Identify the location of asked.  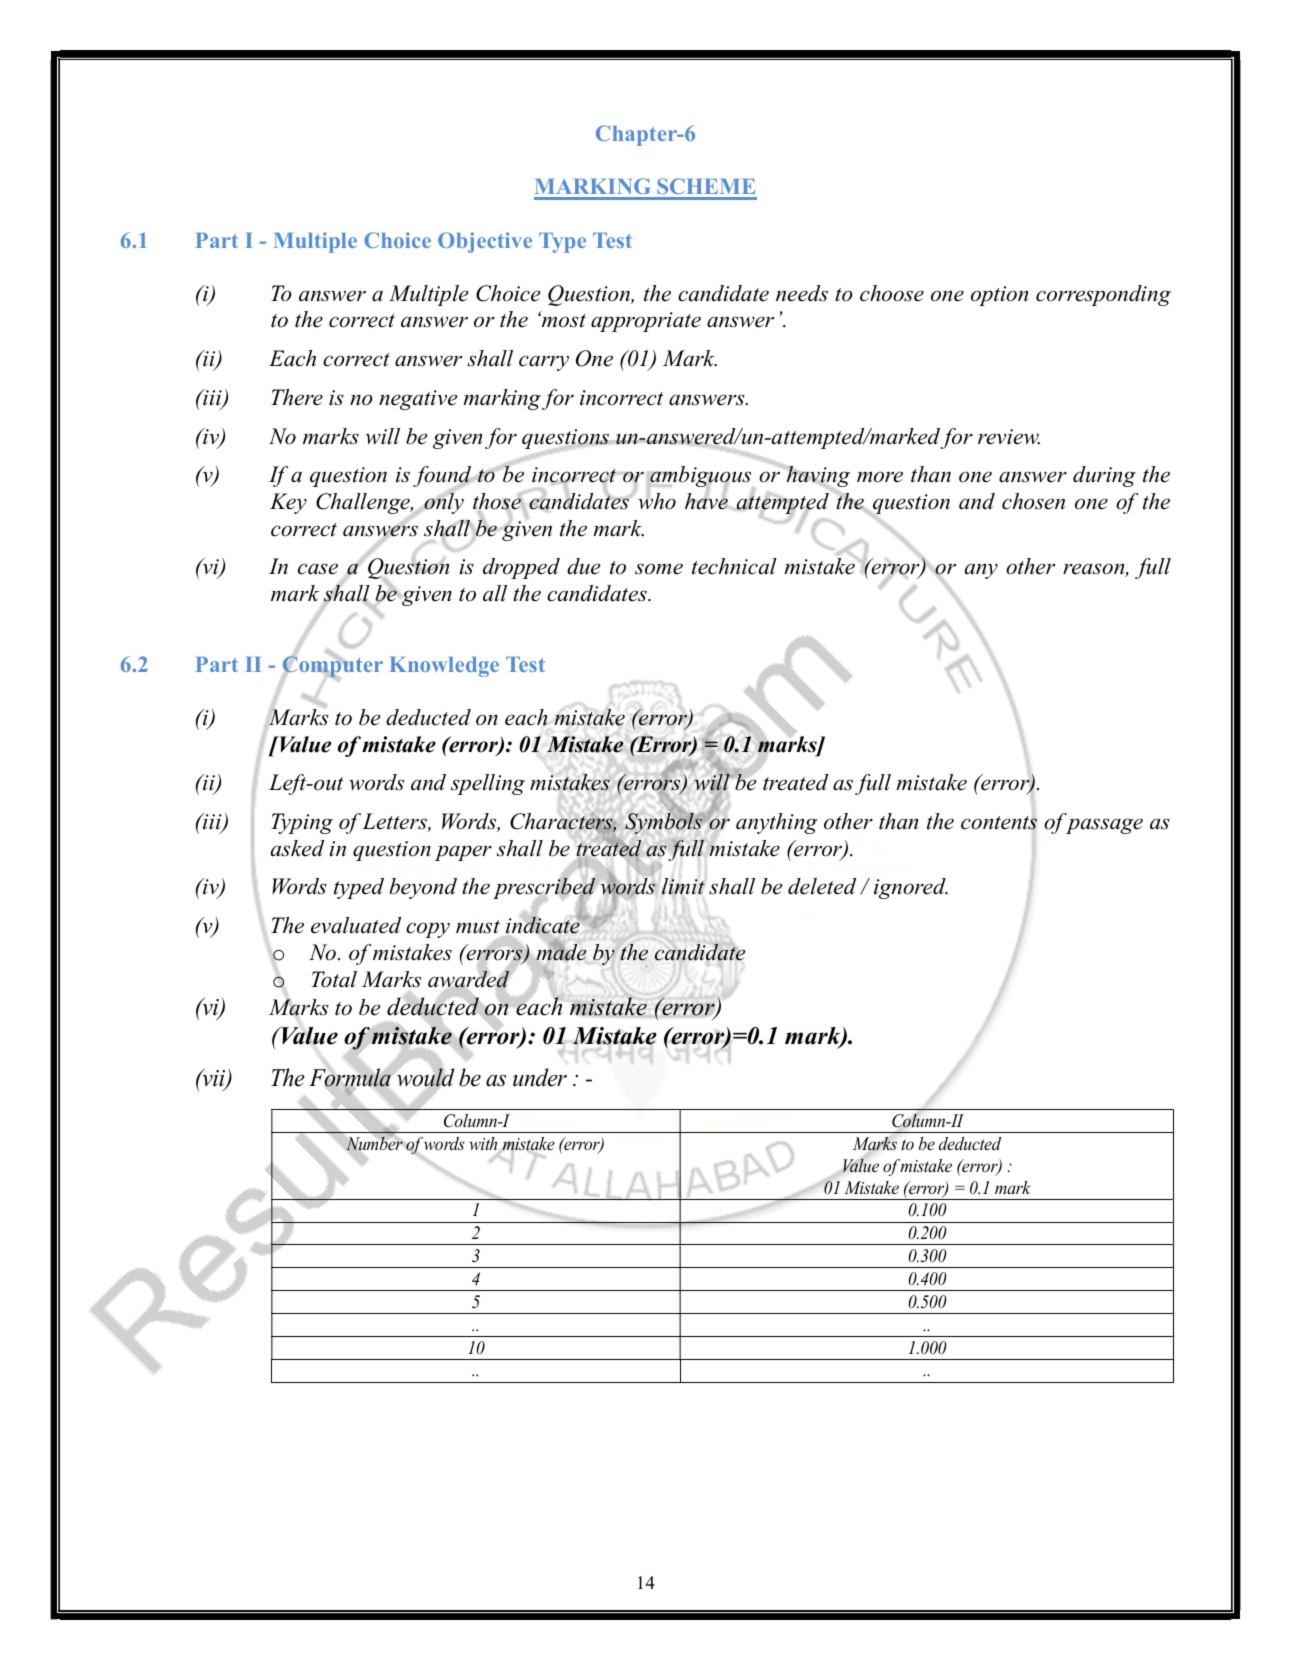
(297, 848).
